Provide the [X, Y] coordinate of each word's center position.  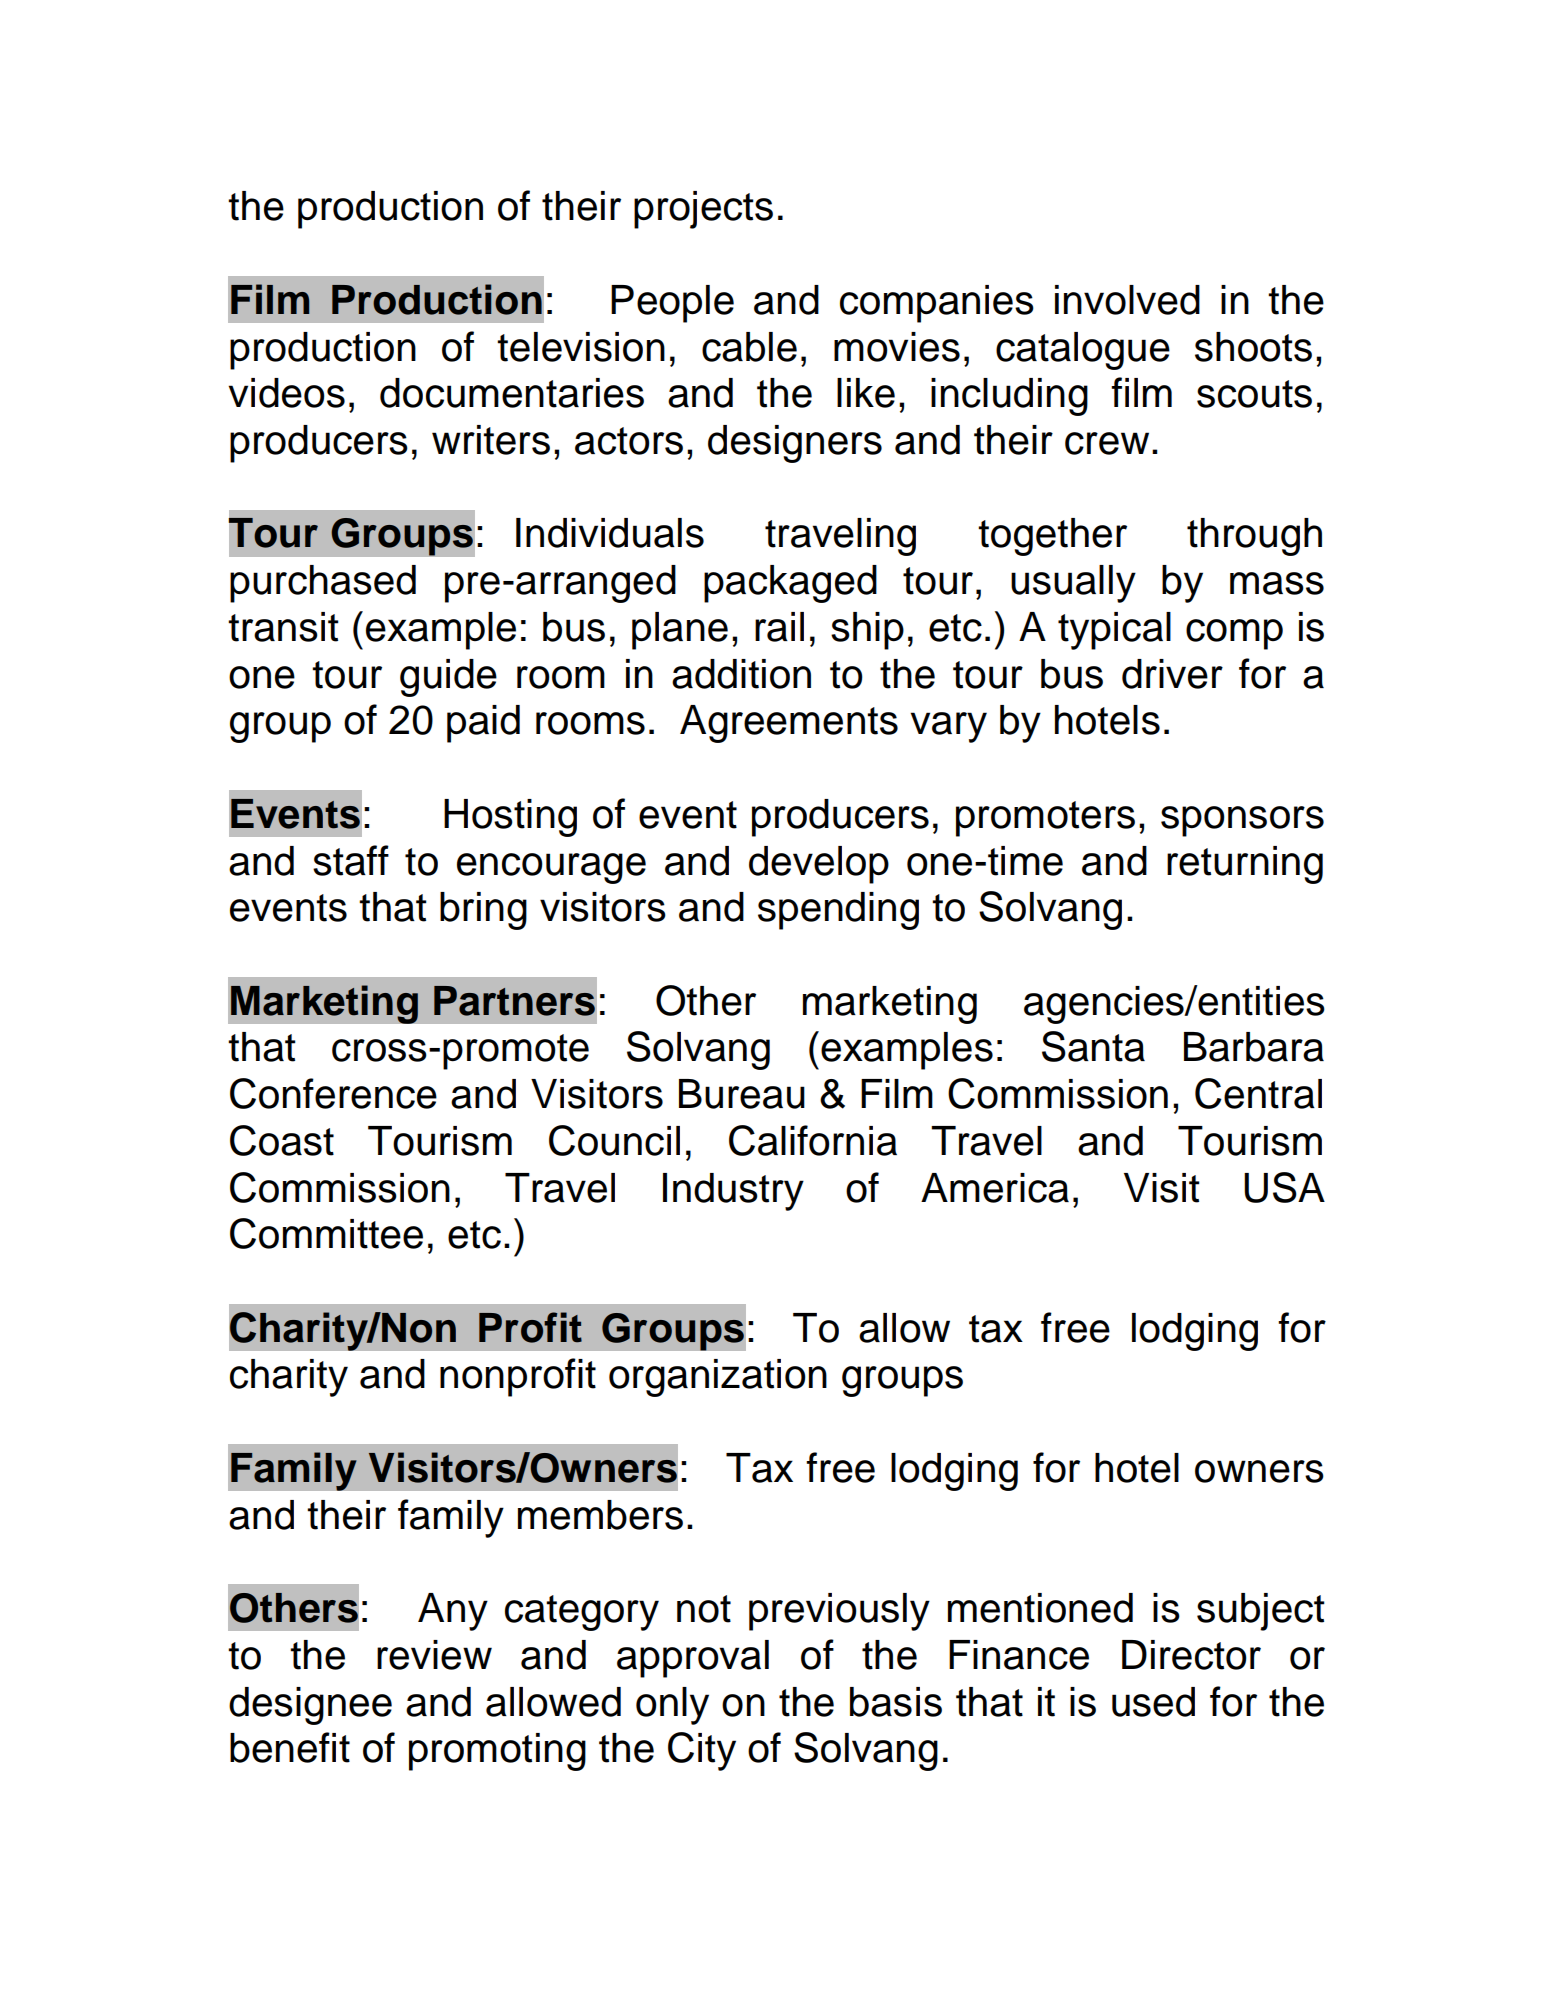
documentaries [512, 393]
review [434, 1655]
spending [838, 911]
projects [703, 210]
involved [1127, 300]
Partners [514, 1001]
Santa [1093, 1046]
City [702, 1751]
